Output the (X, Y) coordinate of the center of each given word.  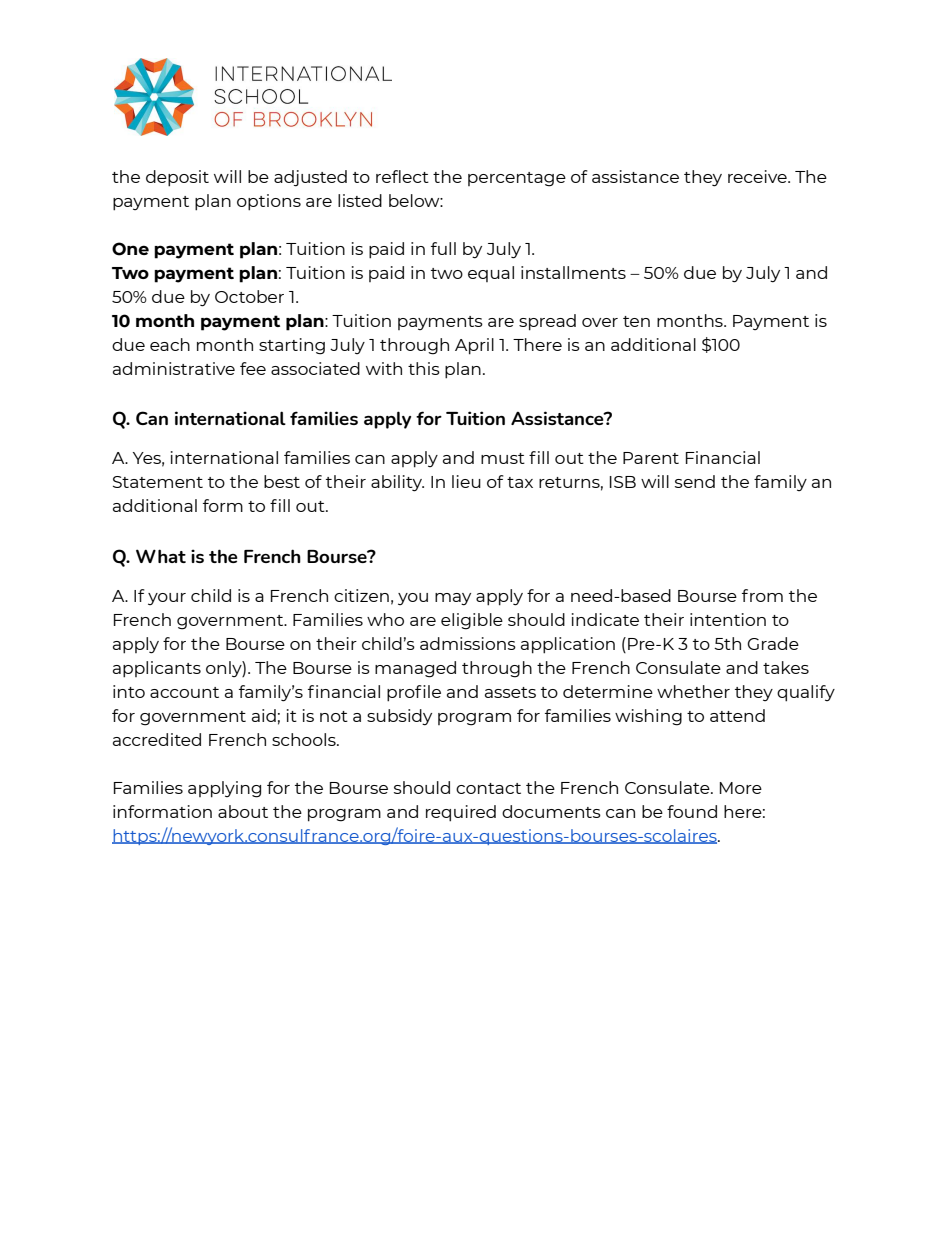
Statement (158, 482)
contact (488, 788)
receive (758, 176)
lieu (466, 481)
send (695, 481)
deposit (177, 178)
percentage (517, 179)
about (243, 811)
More (741, 788)
